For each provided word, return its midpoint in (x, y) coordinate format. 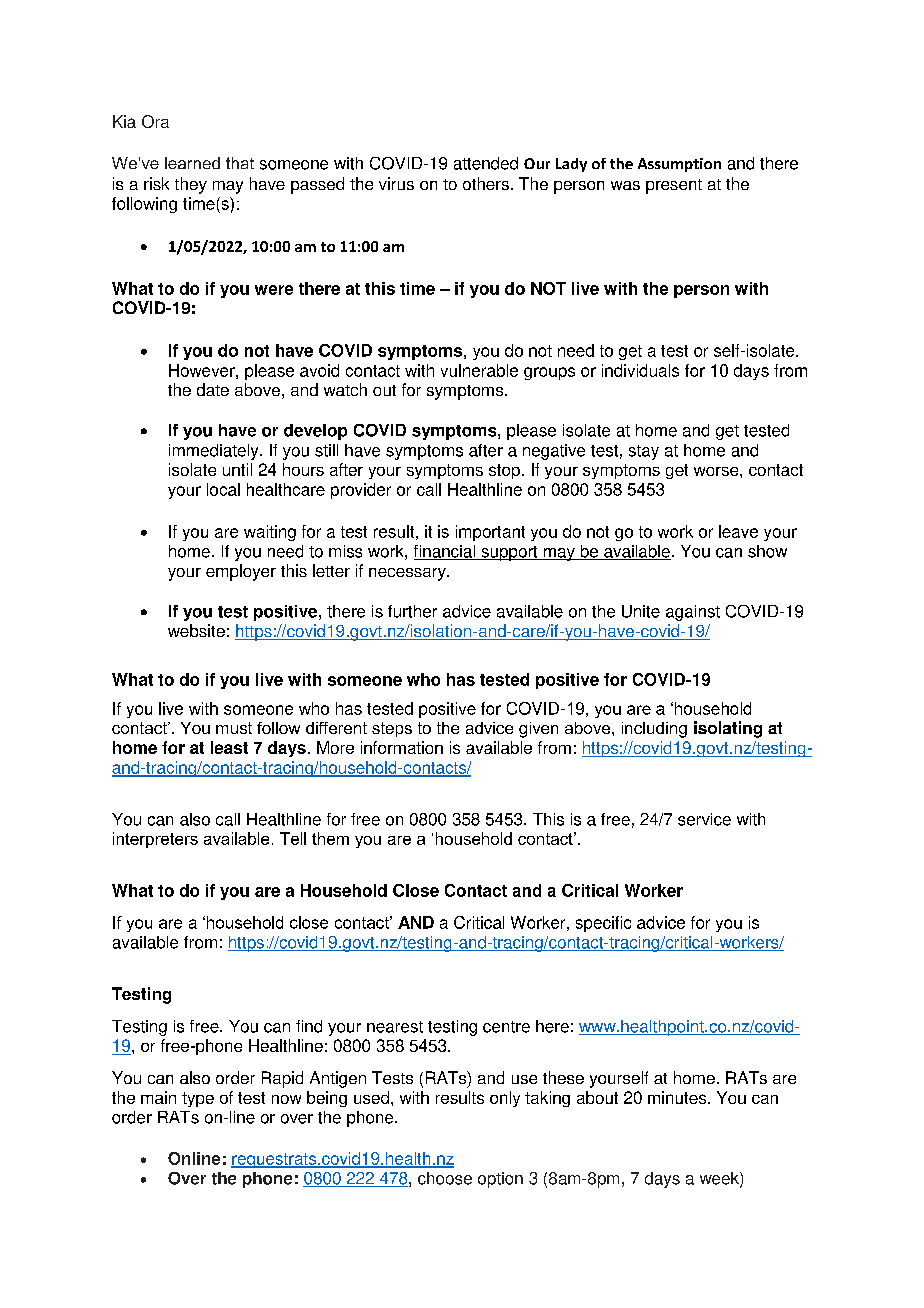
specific (603, 924)
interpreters (155, 840)
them (330, 838)
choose (445, 1178)
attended (486, 163)
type (198, 1099)
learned (192, 163)
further (412, 611)
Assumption (679, 165)
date (213, 389)
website (196, 630)
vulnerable (479, 370)
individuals (640, 370)
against (693, 613)
